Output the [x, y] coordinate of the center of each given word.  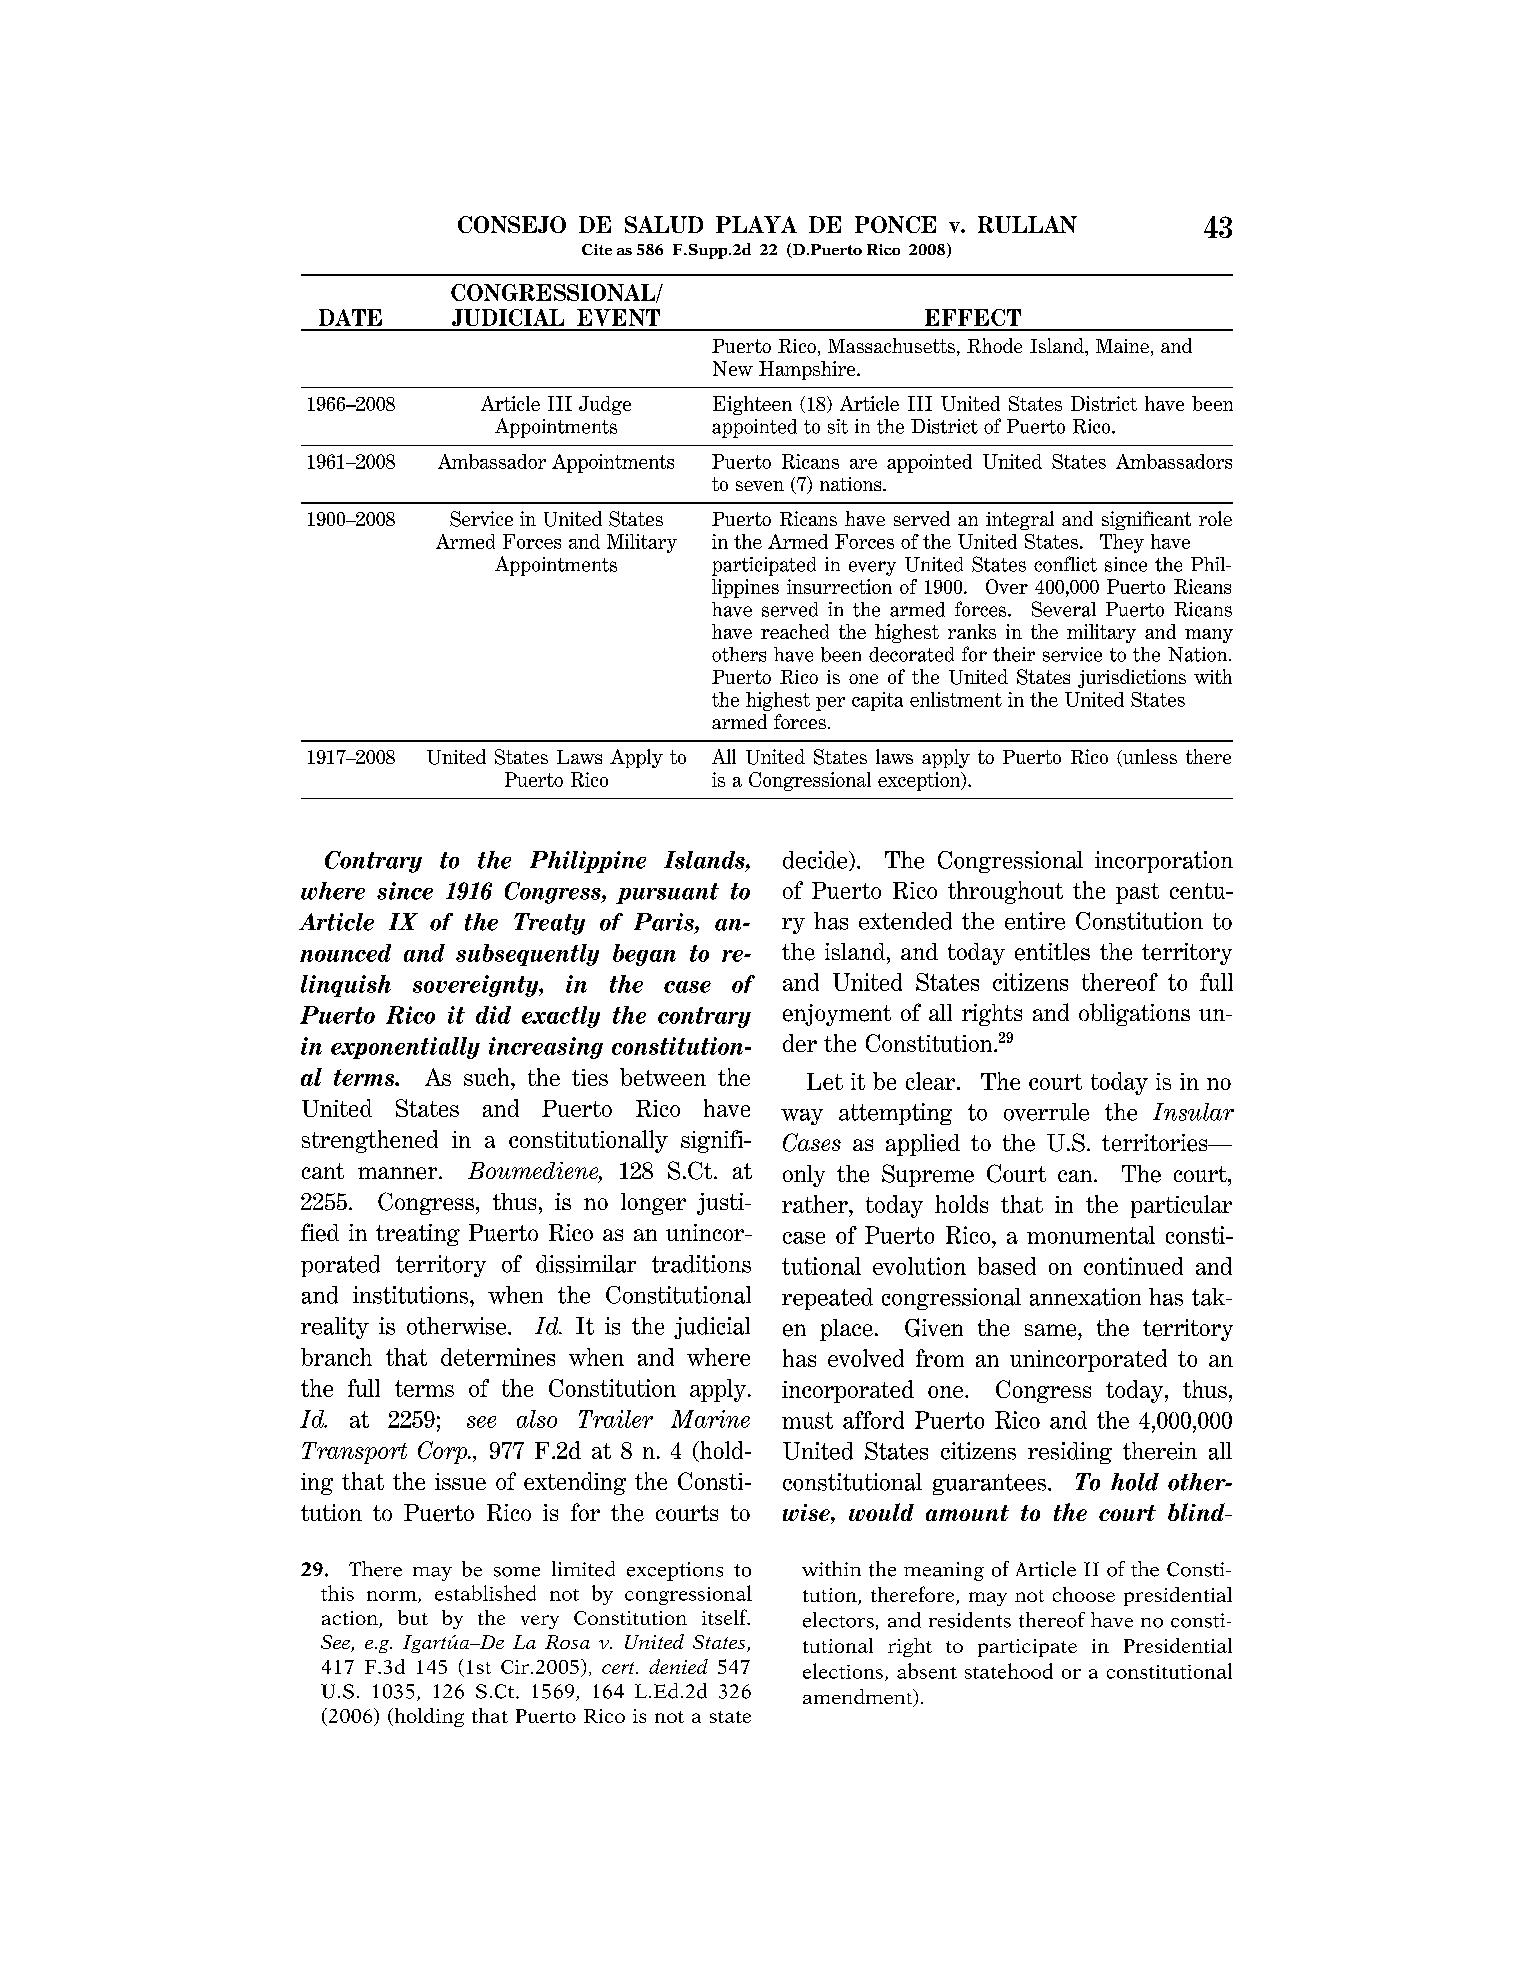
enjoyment [837, 1015]
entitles [1052, 952]
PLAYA [756, 224]
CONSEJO [512, 224]
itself [725, 1617]
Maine [1122, 346]
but [413, 1617]
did [493, 1015]
